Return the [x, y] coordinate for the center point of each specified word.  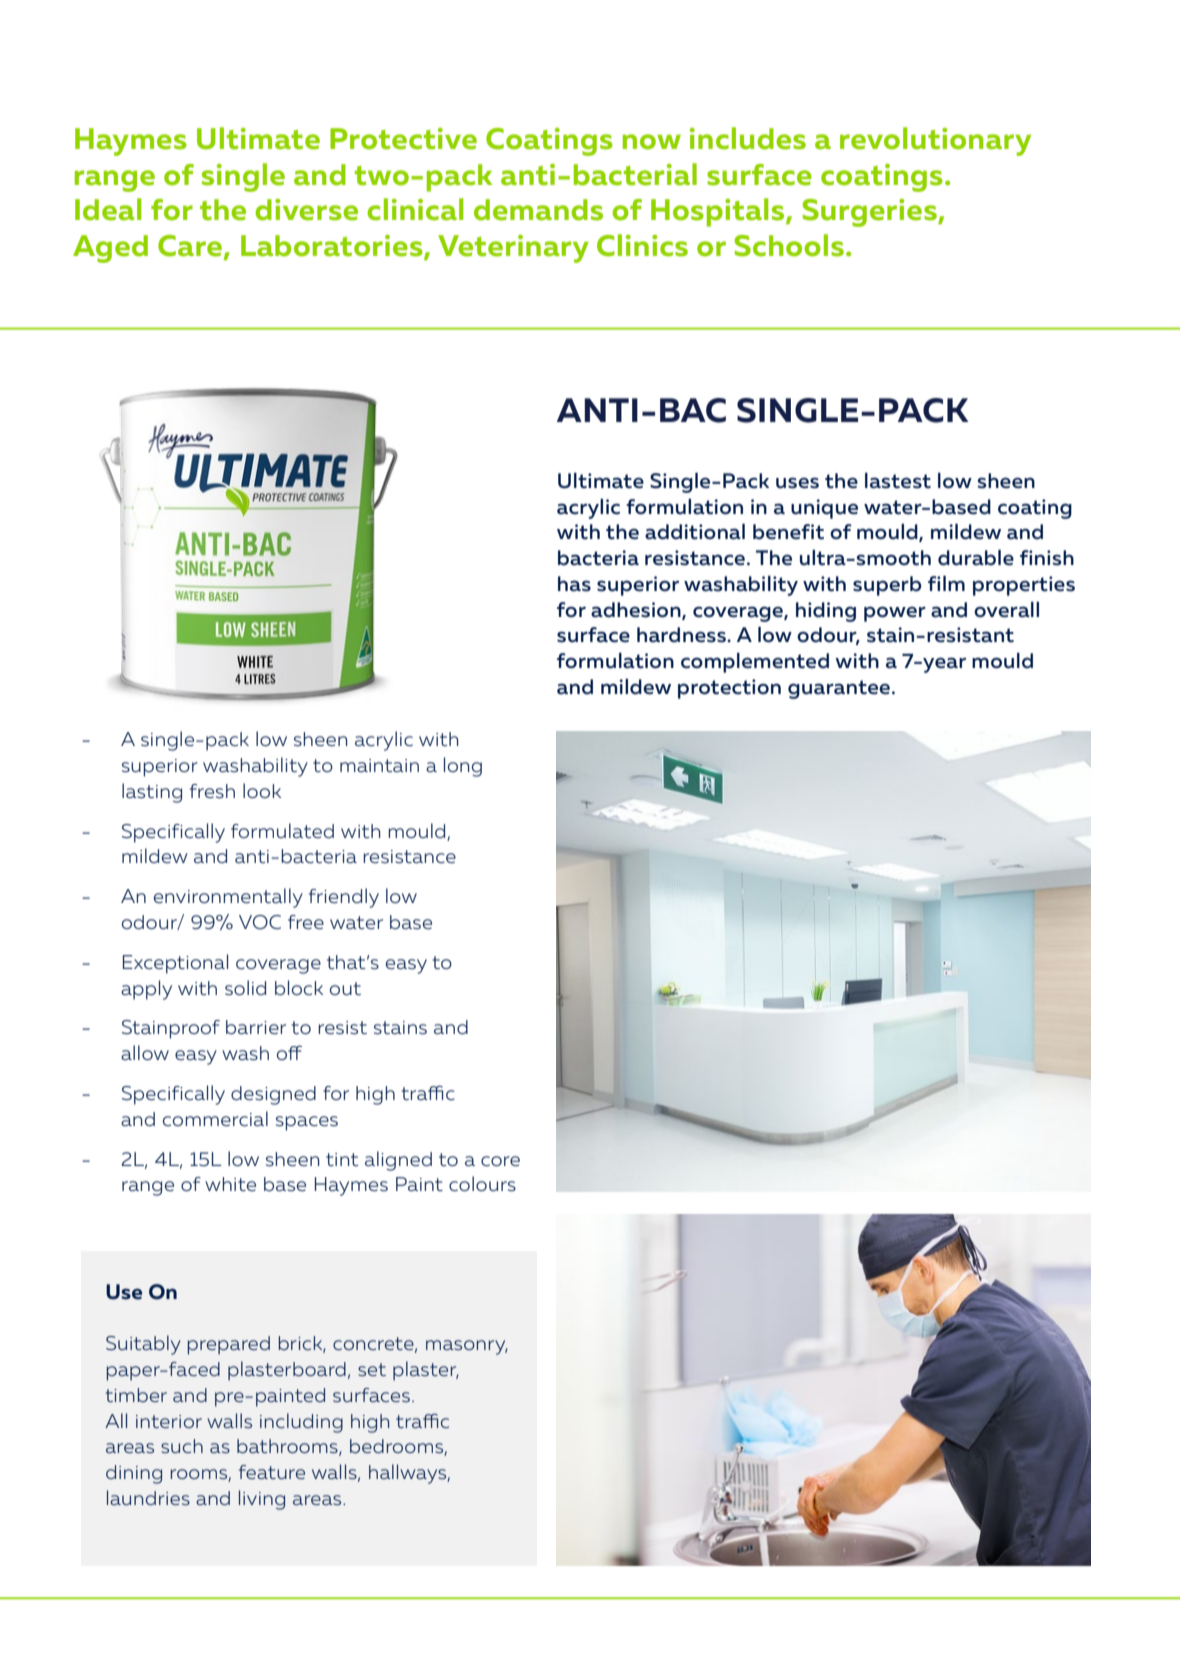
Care [191, 247]
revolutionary [935, 141]
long [463, 767]
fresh [212, 791]
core [500, 1161]
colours [482, 1183]
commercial [215, 1118]
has [574, 584]
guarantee [840, 689]
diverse [306, 210]
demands [538, 210]
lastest [898, 481]
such [182, 1446]
